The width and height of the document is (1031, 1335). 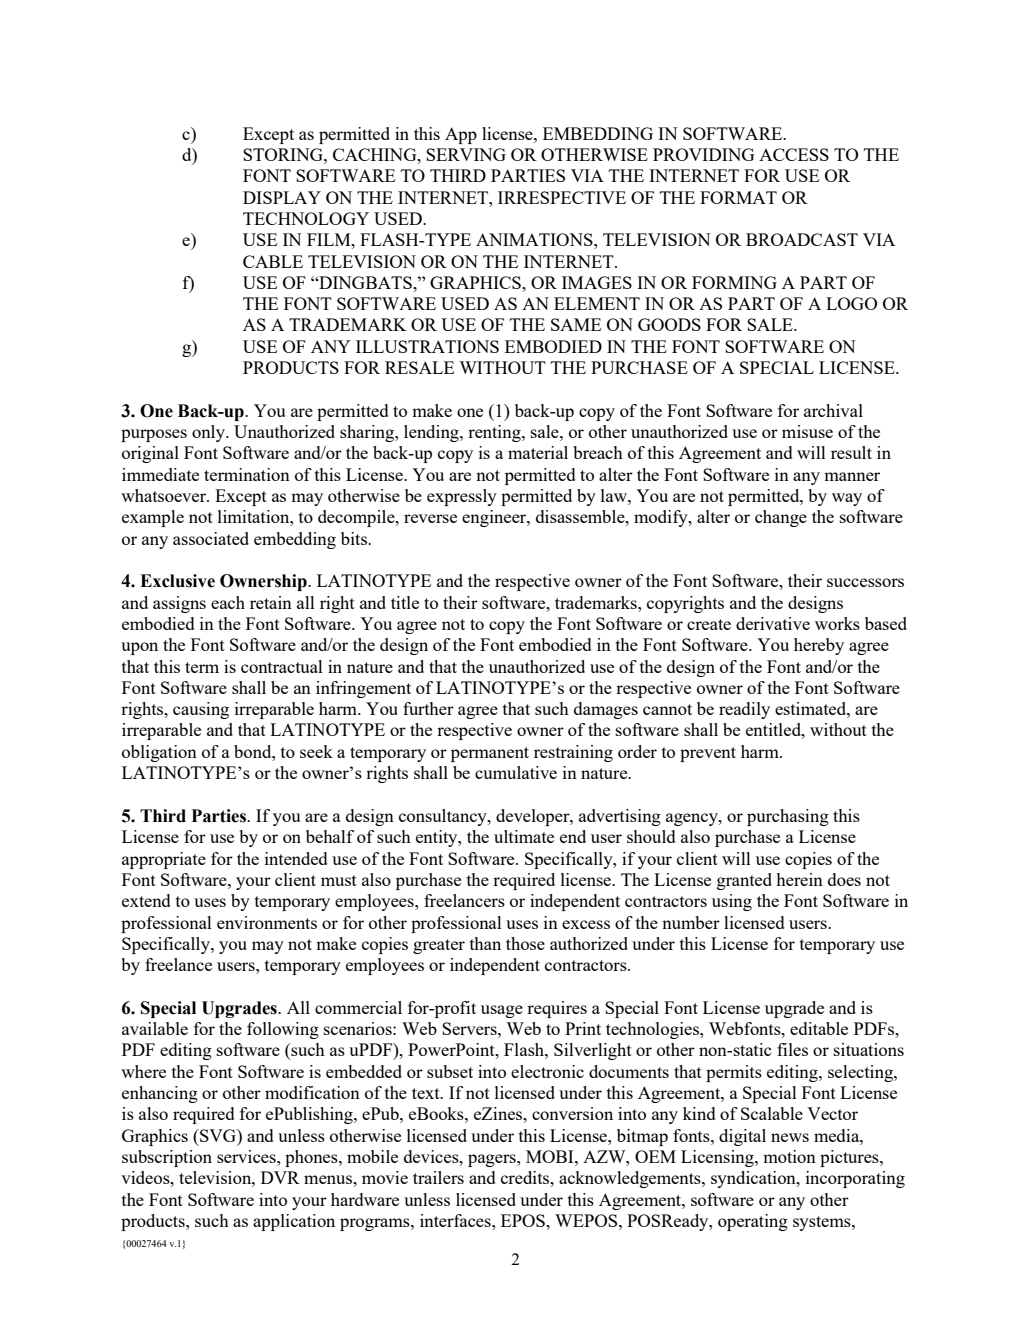 What do you see at coordinates (438, 1177) in the document?
I see `trailers` at bounding box center [438, 1177].
